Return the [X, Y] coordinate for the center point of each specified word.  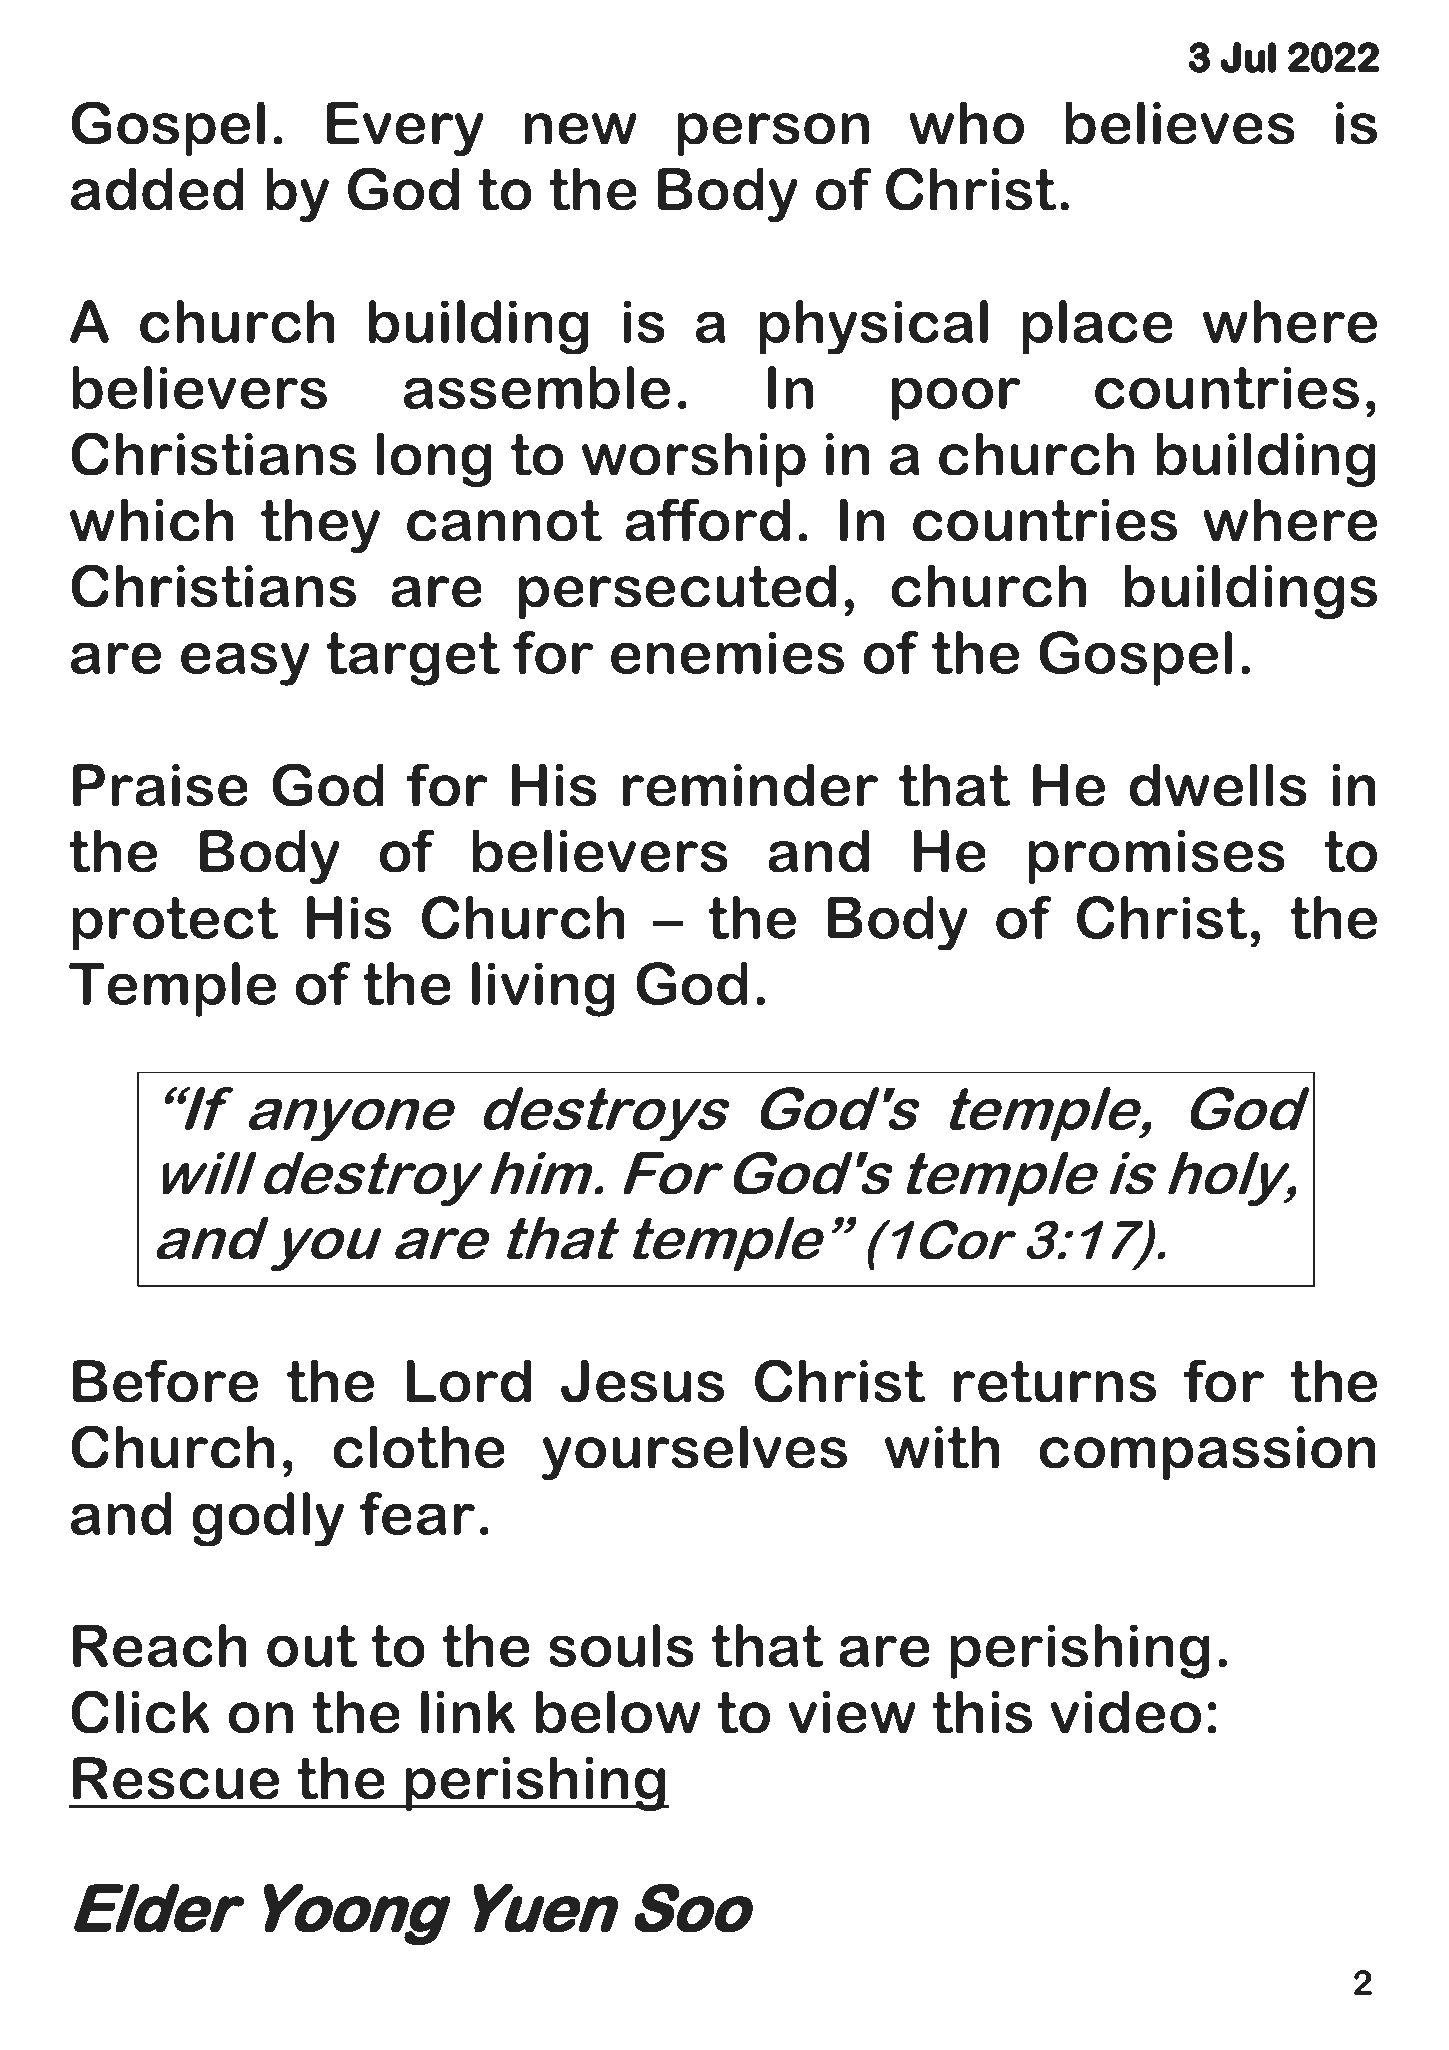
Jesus [642, 1381]
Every [405, 129]
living [543, 989]
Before [165, 1381]
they [320, 525]
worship [694, 459]
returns [1054, 1381]
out [312, 1646]
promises [1156, 857]
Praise [160, 785]
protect [175, 924]
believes [1180, 123]
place [1097, 327]
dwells [1218, 785]
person [773, 134]
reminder [750, 785]
